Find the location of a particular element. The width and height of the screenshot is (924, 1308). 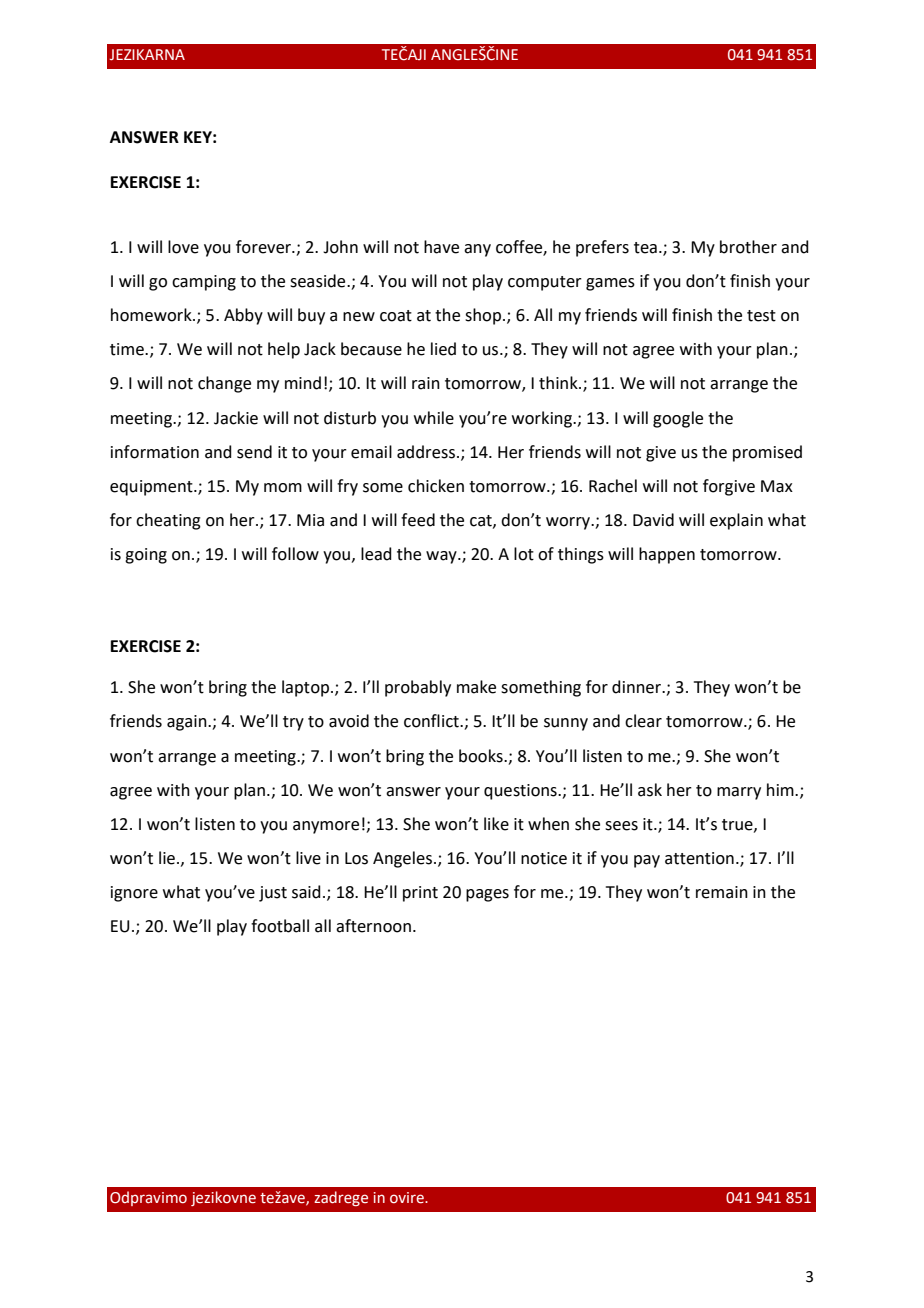

way is located at coordinates (442, 557).
